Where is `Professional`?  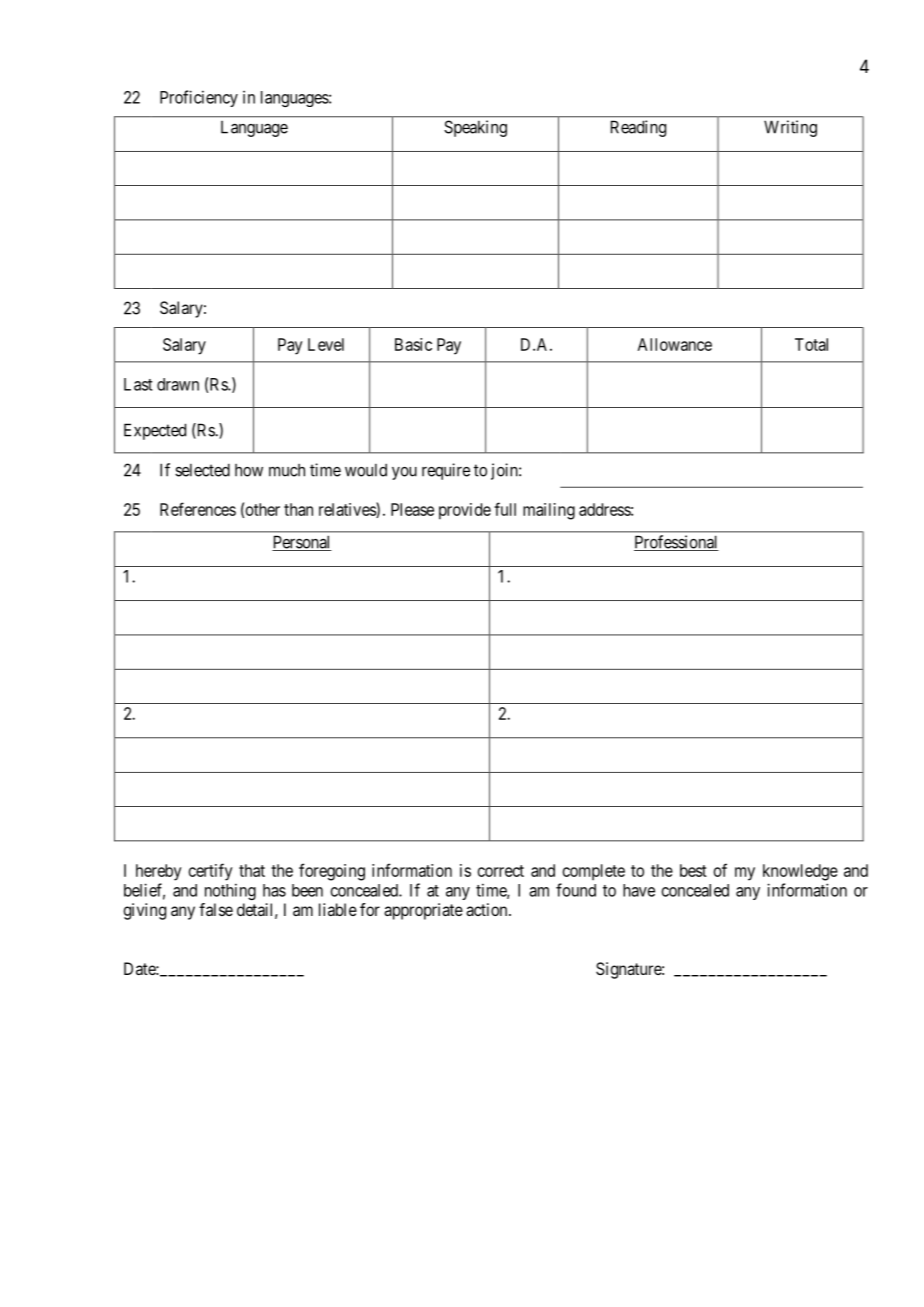 Professional is located at coordinates (676, 543).
